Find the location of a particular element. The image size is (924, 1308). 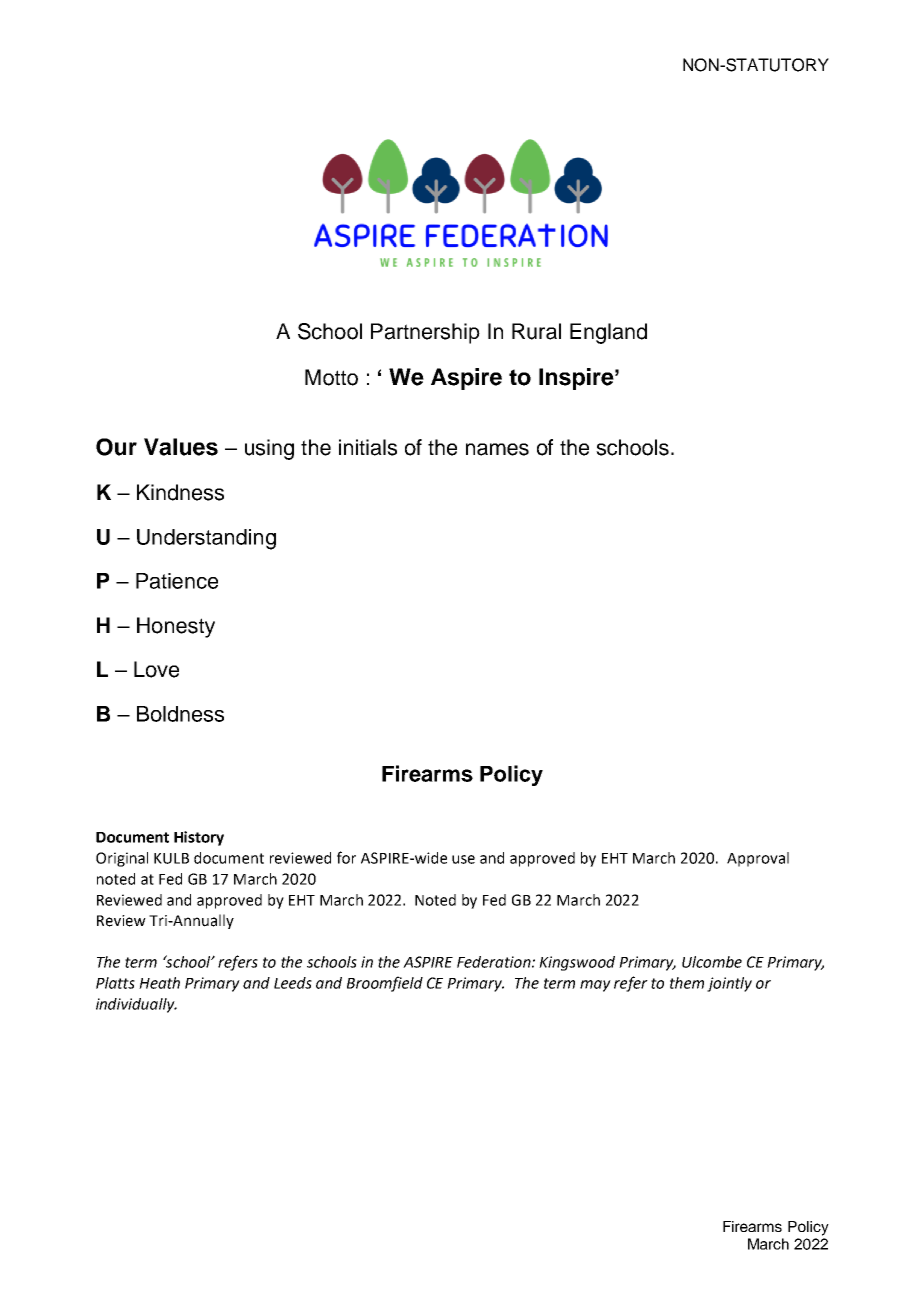

Approval is located at coordinates (758, 859).
